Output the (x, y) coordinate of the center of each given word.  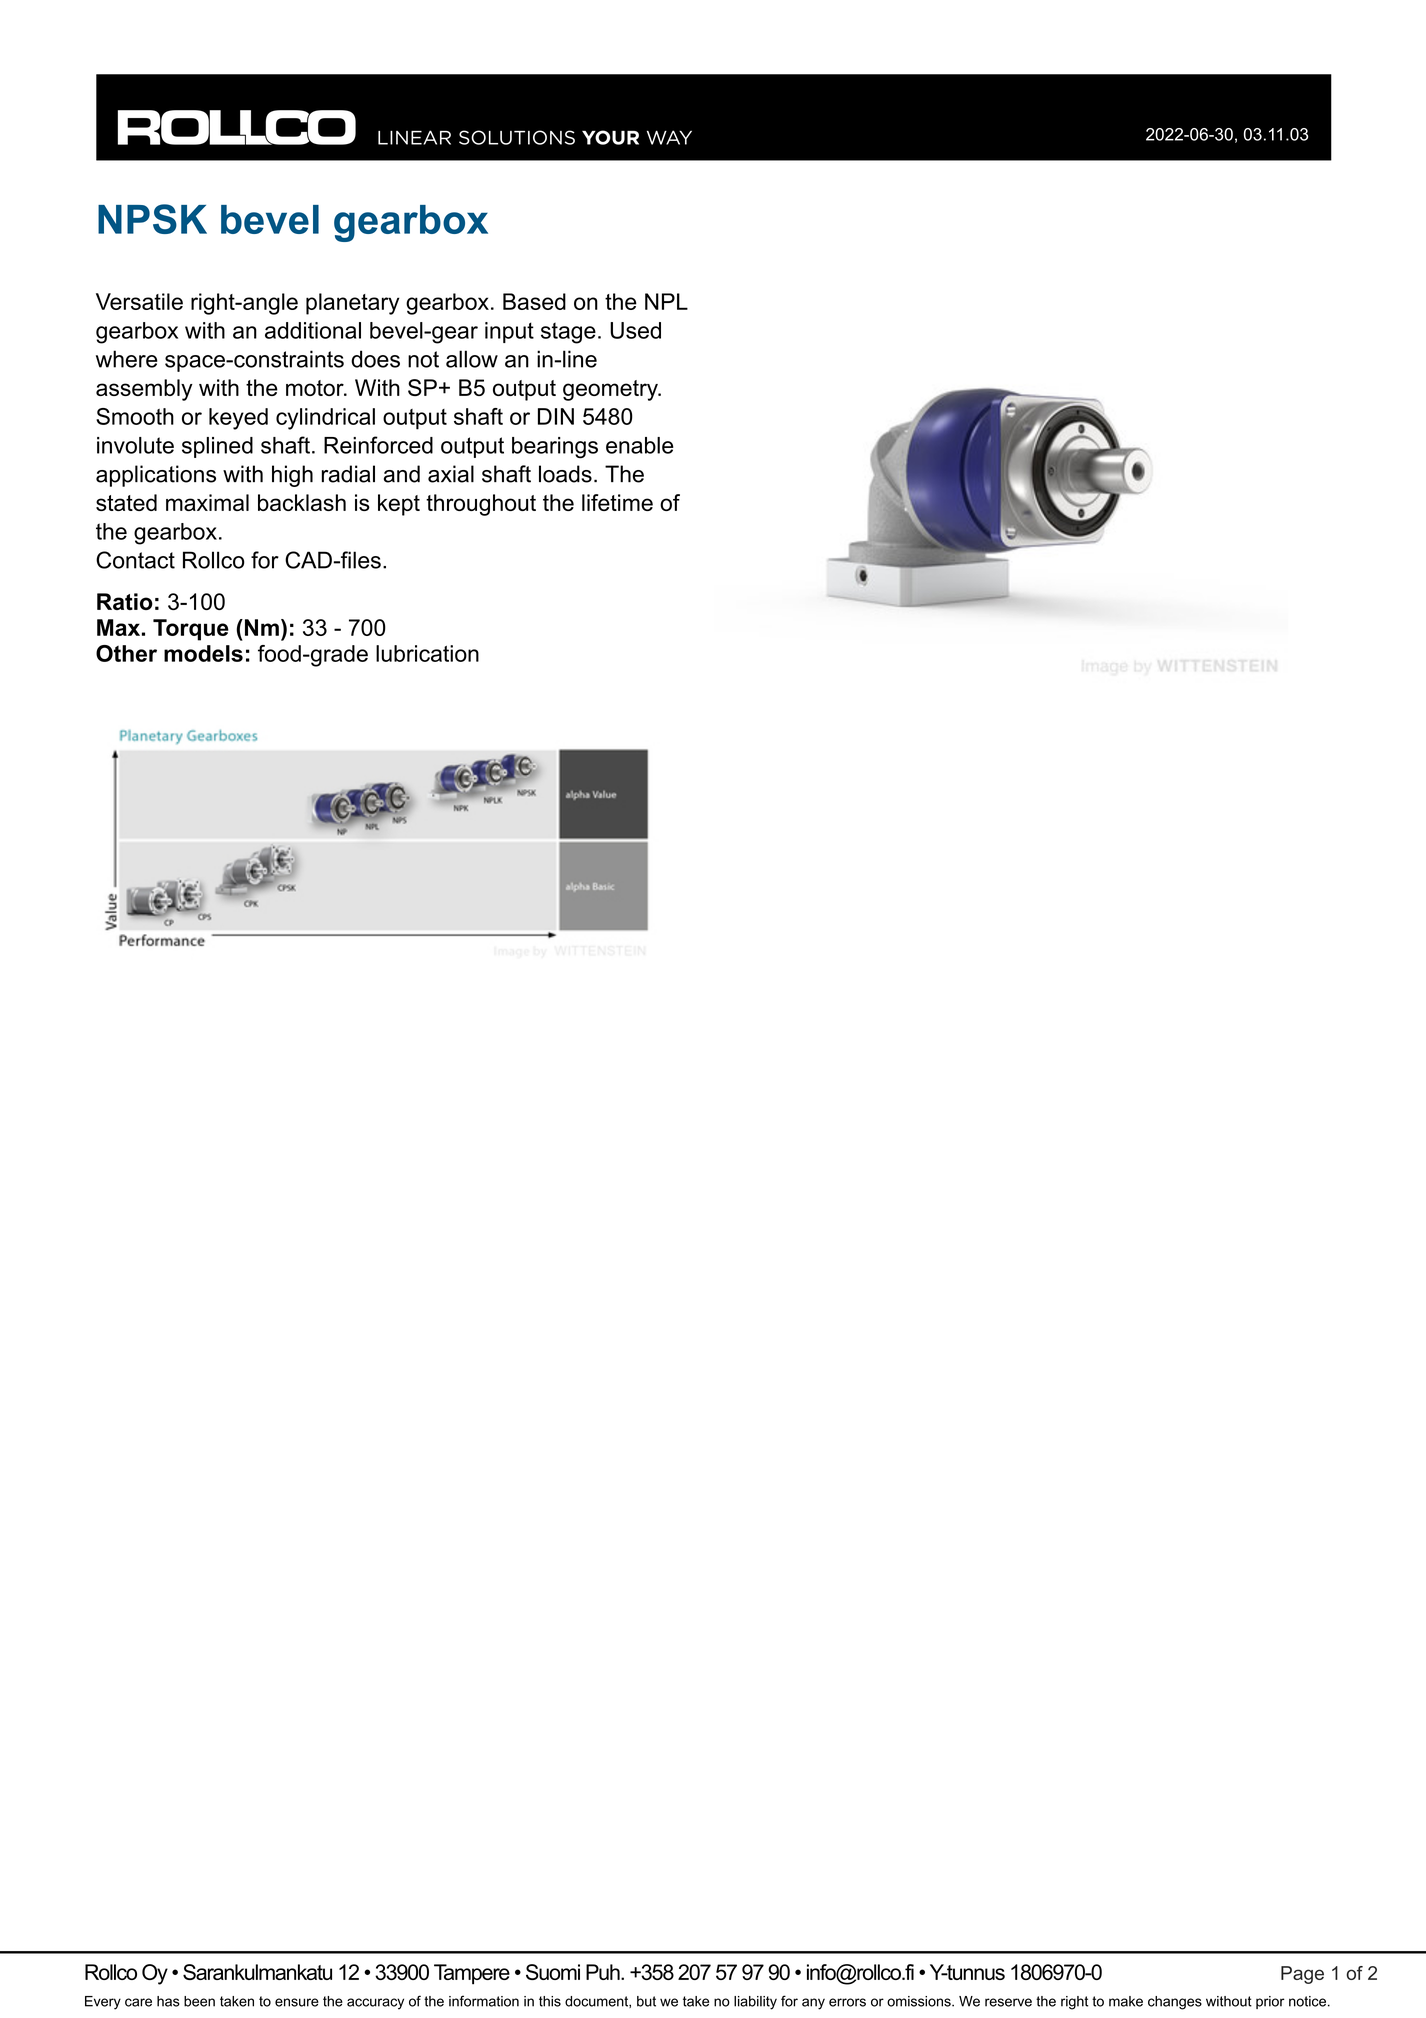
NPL (666, 301)
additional (313, 330)
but (646, 2001)
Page (1302, 1975)
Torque (191, 630)
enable (640, 445)
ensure (297, 2002)
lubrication (427, 653)
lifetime (617, 502)
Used (635, 330)
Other (126, 653)
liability (755, 2003)
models (203, 653)
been (199, 2001)
